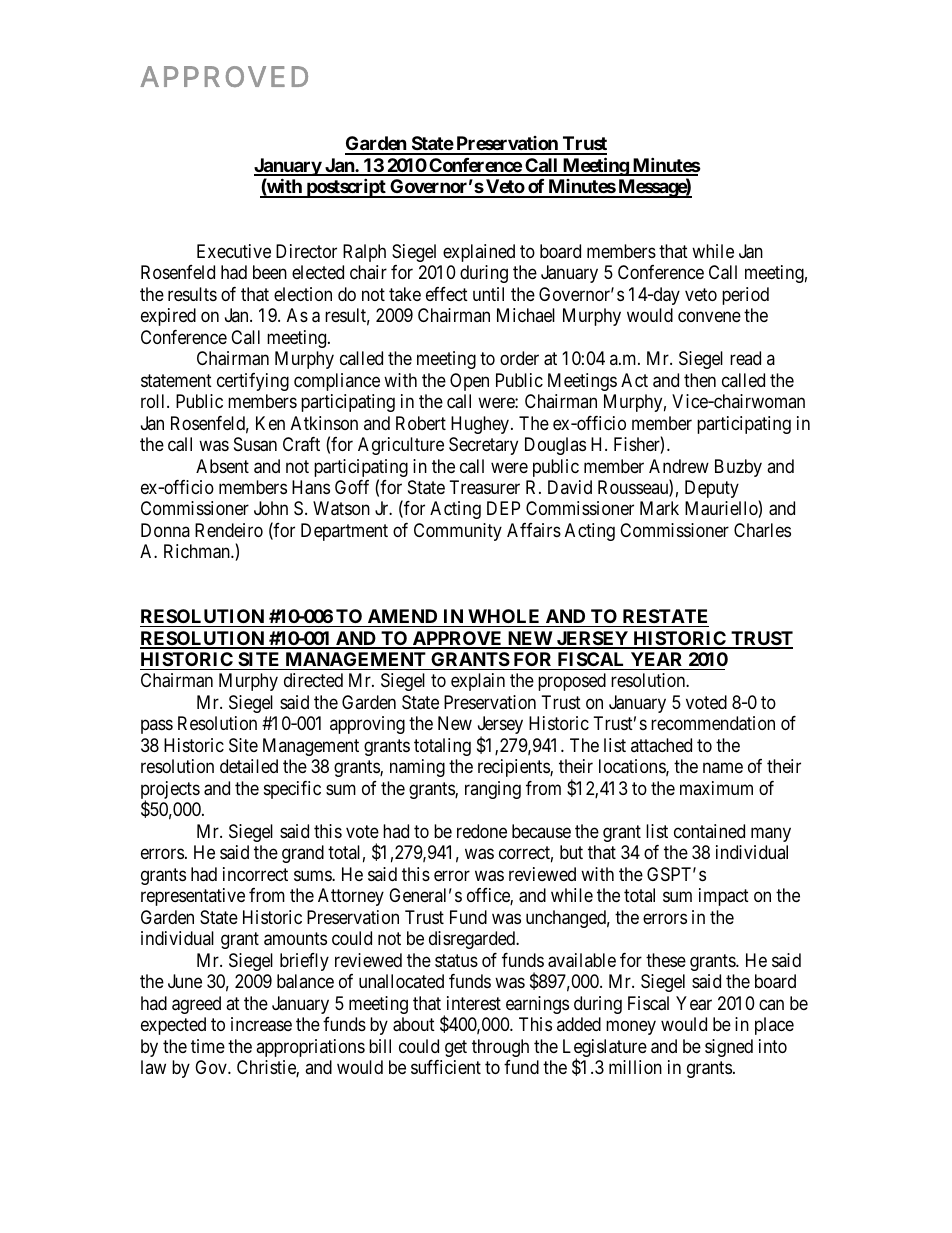 This document has height=1233, width=952. What do you see at coordinates (364, 253) in the document?
I see `Ralph` at bounding box center [364, 253].
